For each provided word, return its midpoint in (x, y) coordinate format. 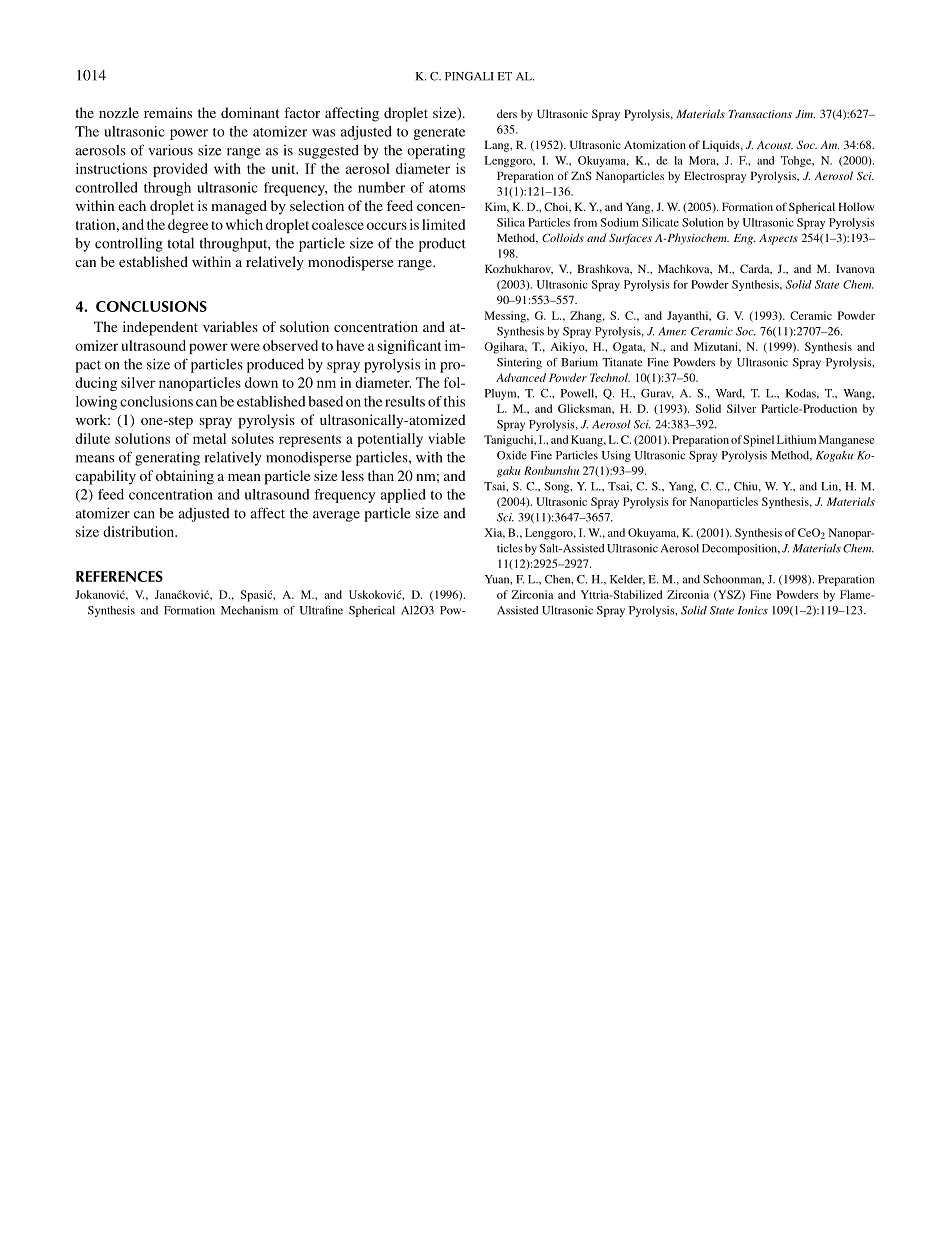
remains (168, 112)
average (336, 516)
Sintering (519, 363)
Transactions (760, 114)
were (245, 347)
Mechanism (249, 610)
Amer (672, 331)
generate (439, 134)
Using (616, 456)
